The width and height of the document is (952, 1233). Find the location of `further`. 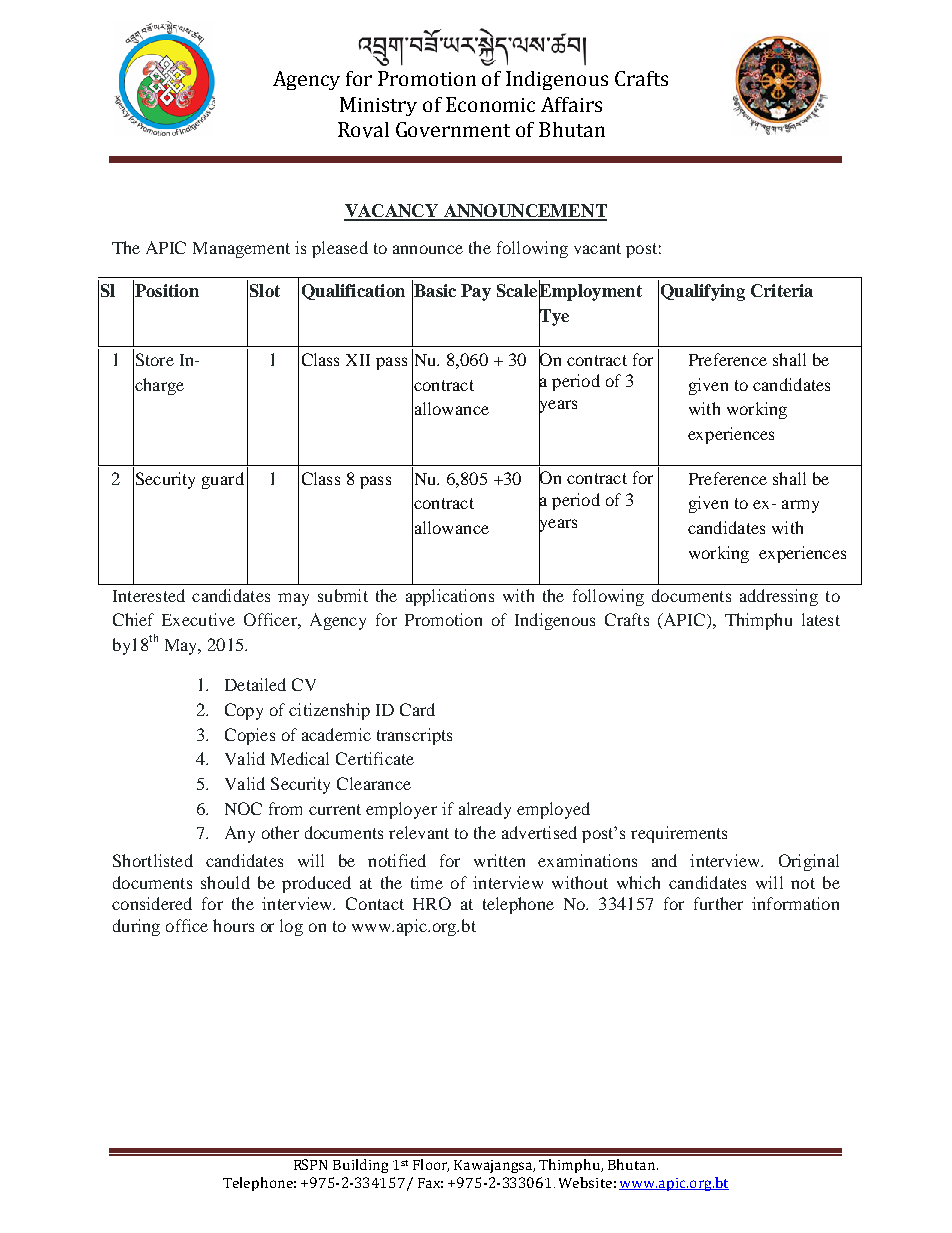

further is located at coordinates (718, 903).
